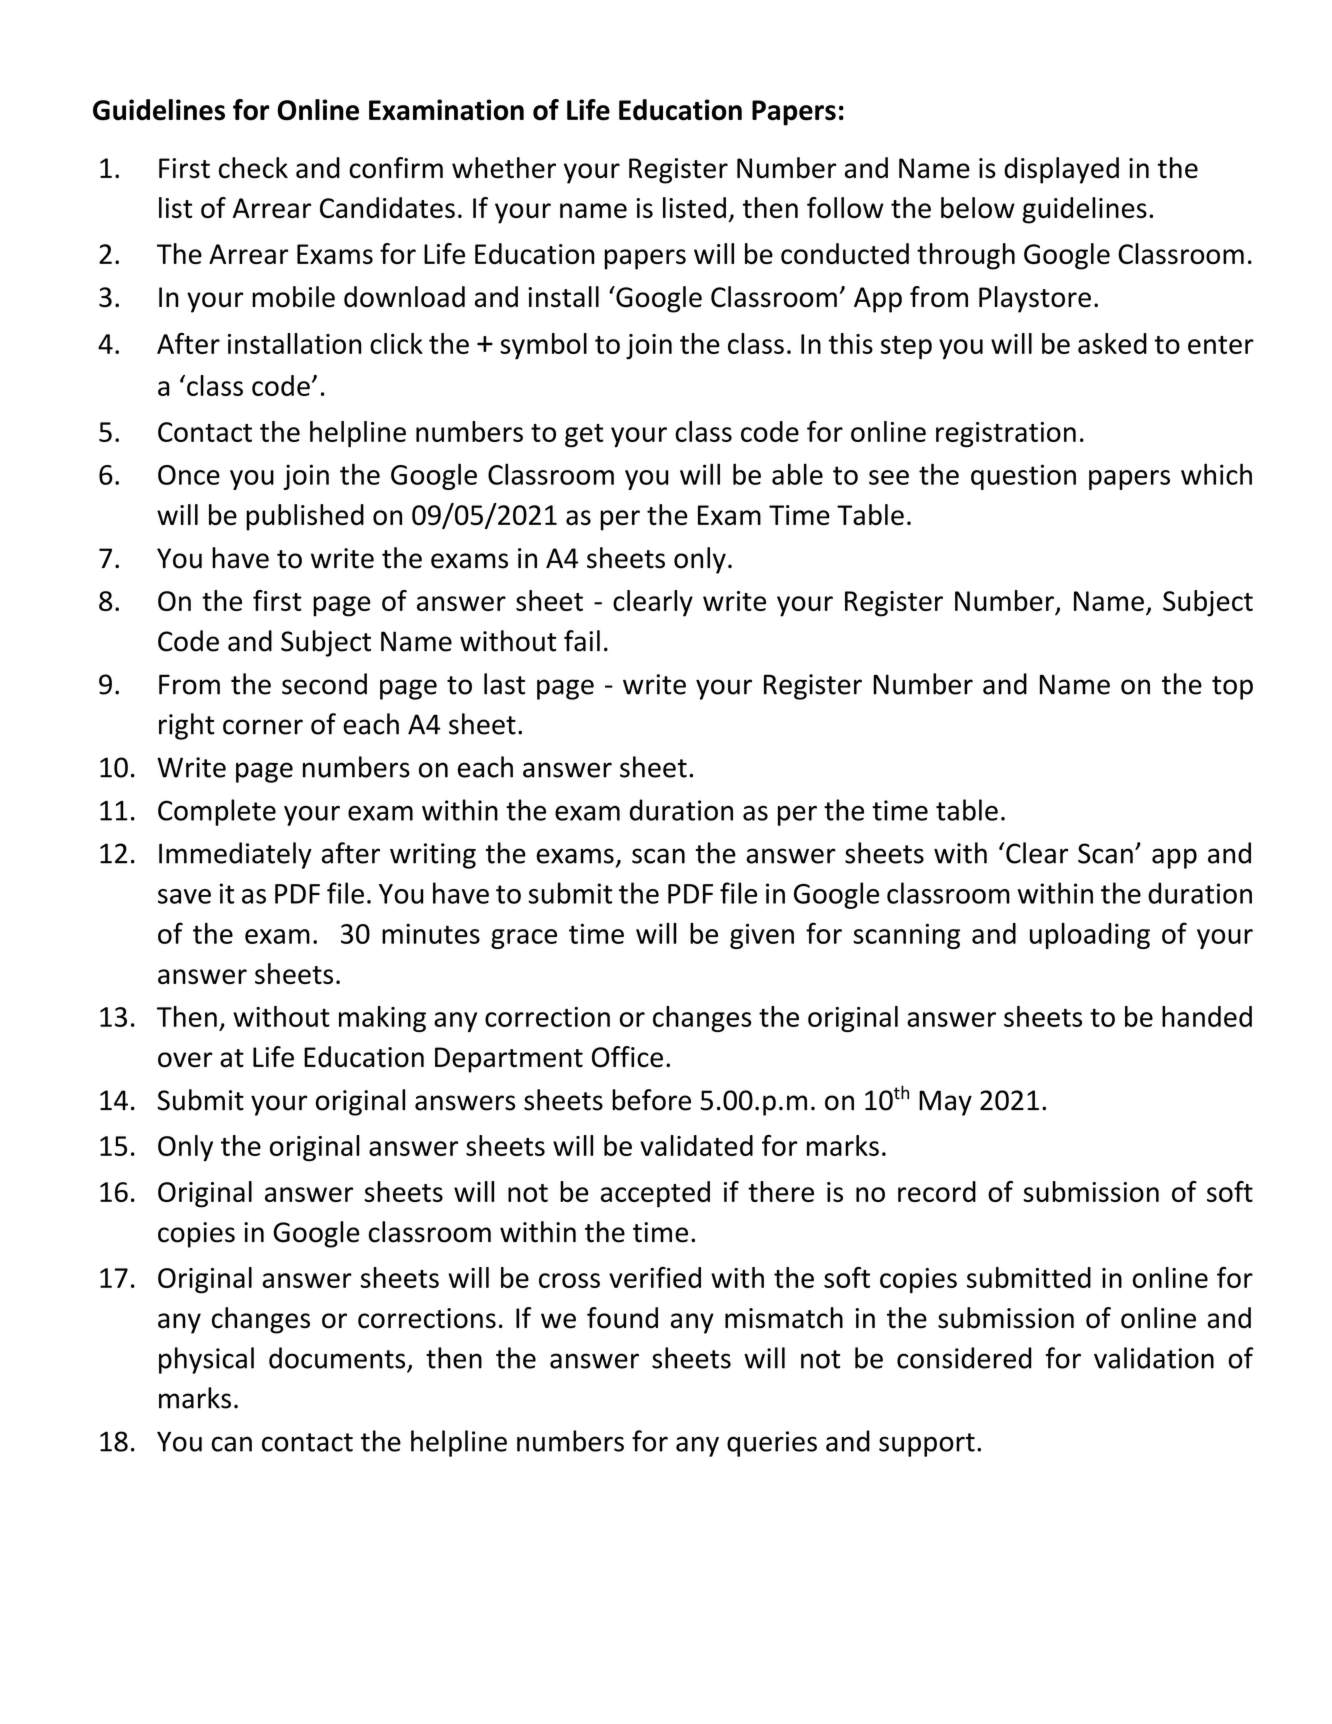 The image size is (1332, 1724). I want to click on over, so click(185, 1060).
